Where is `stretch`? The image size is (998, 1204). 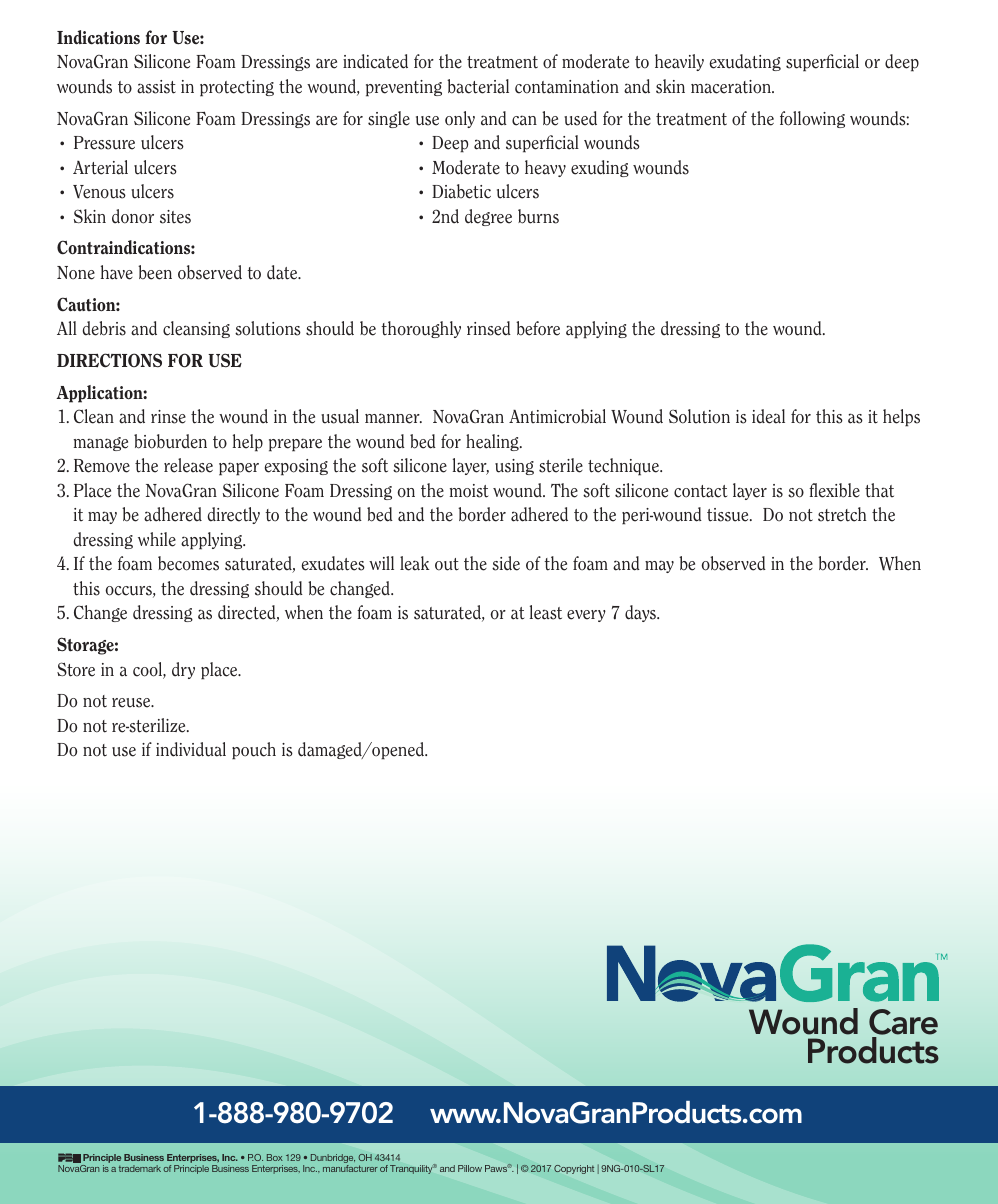
stretch is located at coordinates (842, 514).
